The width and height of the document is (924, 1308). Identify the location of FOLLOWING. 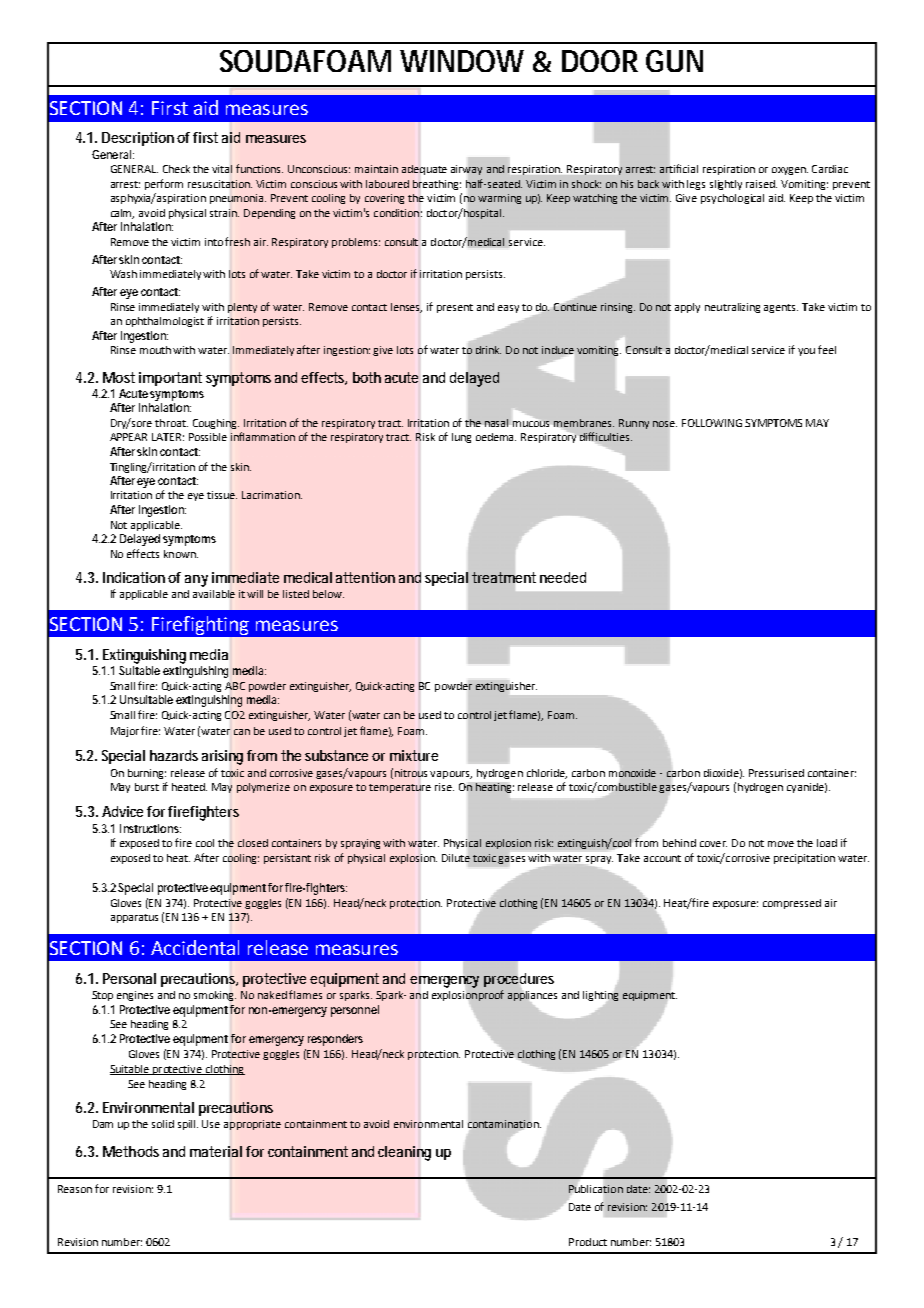
(712, 423).
